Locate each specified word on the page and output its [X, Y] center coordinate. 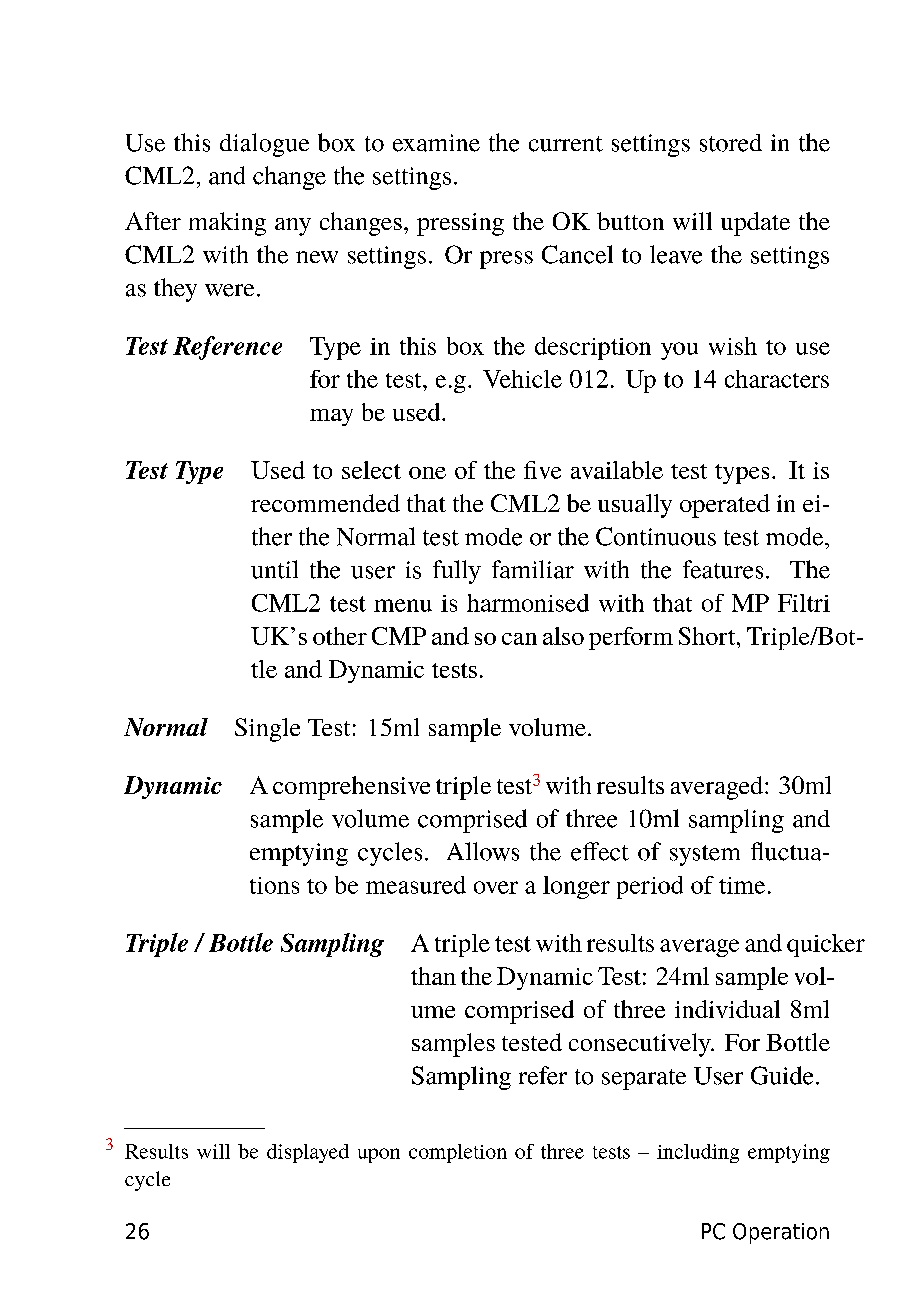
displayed [308, 1153]
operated [725, 506]
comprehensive [351, 788]
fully [457, 572]
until [274, 569]
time [742, 885]
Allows [483, 851]
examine [436, 143]
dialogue [264, 145]
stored [731, 143]
